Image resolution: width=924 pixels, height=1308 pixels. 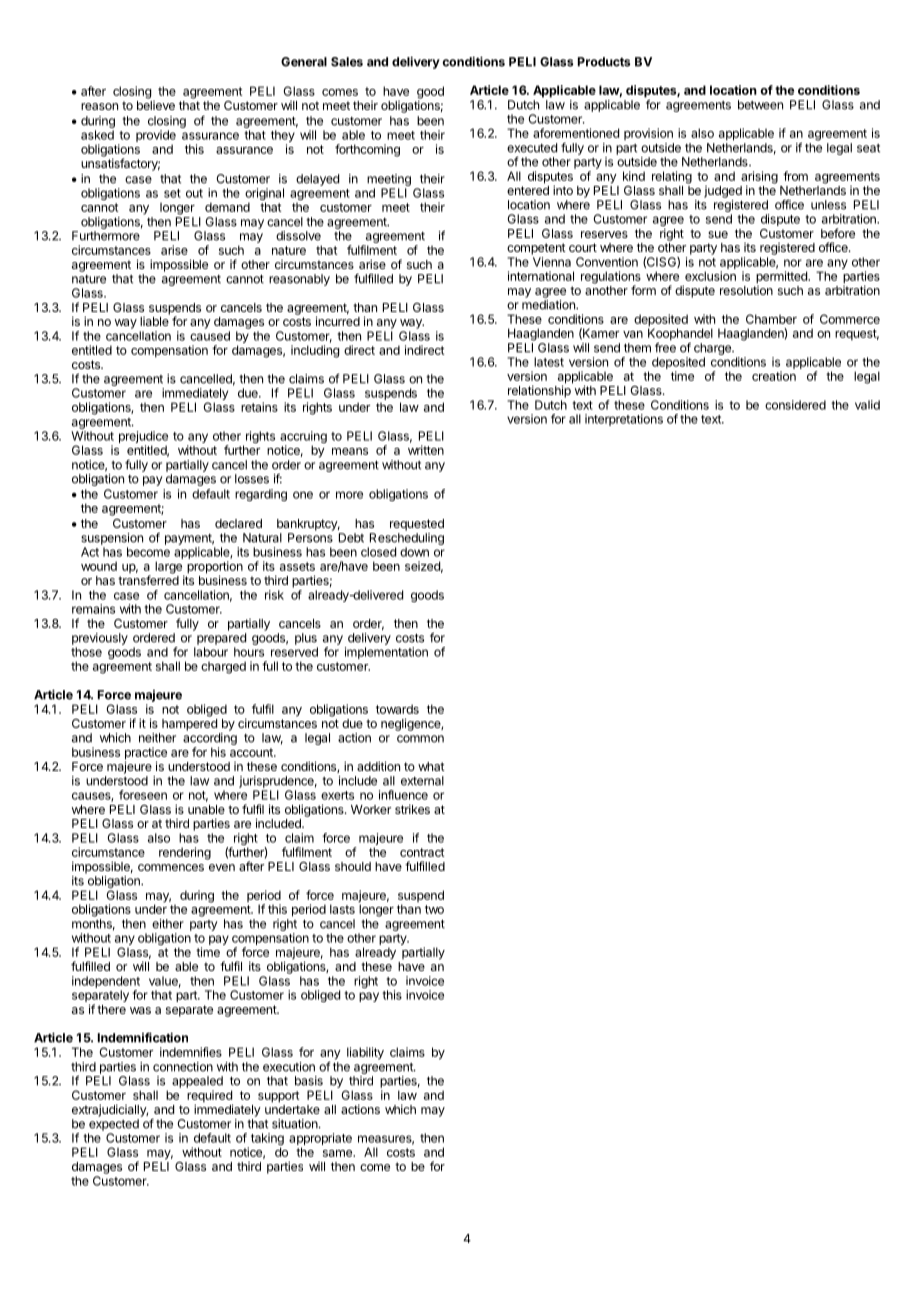 I want to click on international, so click(x=541, y=276).
